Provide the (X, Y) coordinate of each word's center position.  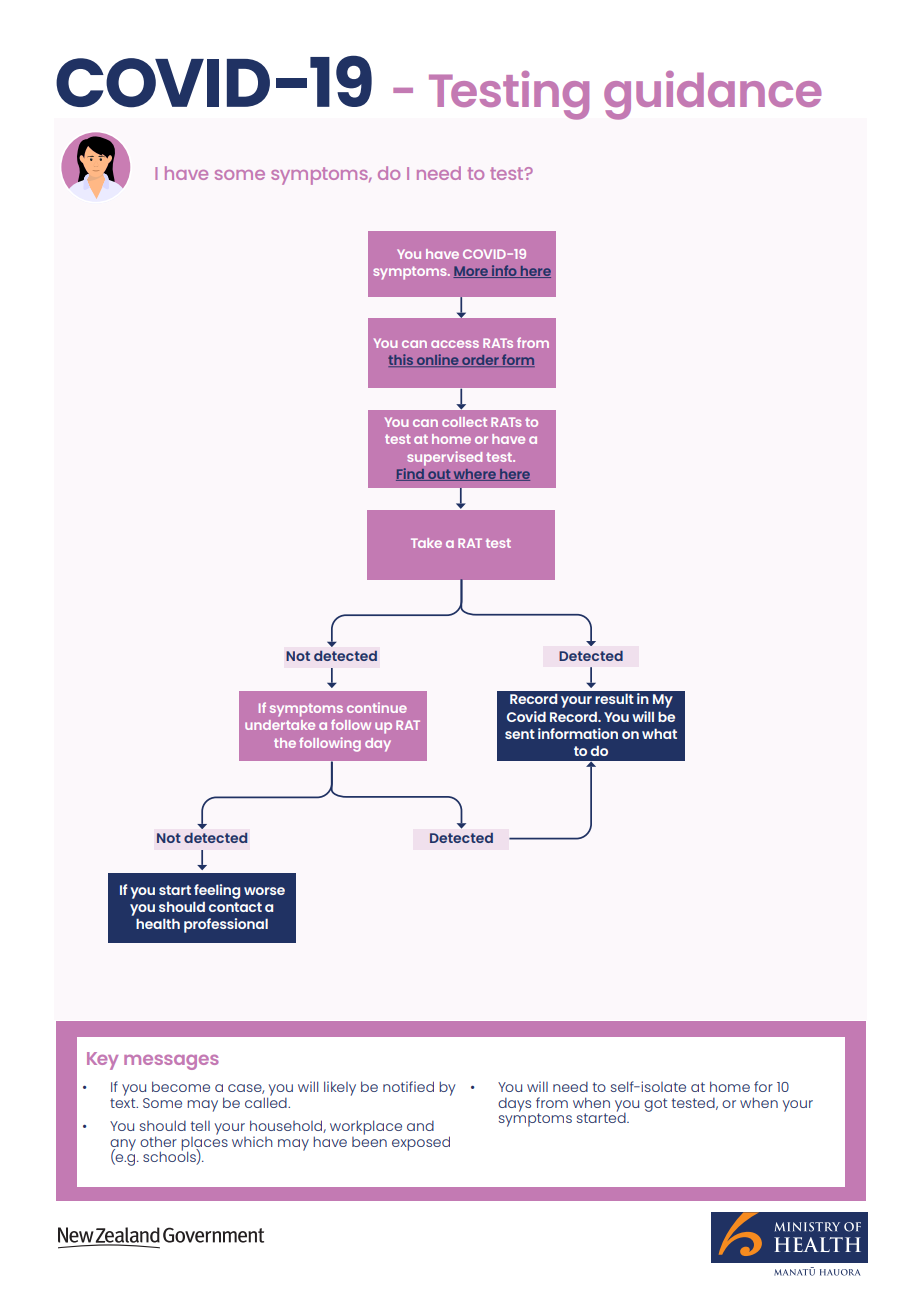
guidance (712, 95)
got (655, 1105)
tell (200, 1125)
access (455, 344)
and (420, 1126)
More (471, 272)
